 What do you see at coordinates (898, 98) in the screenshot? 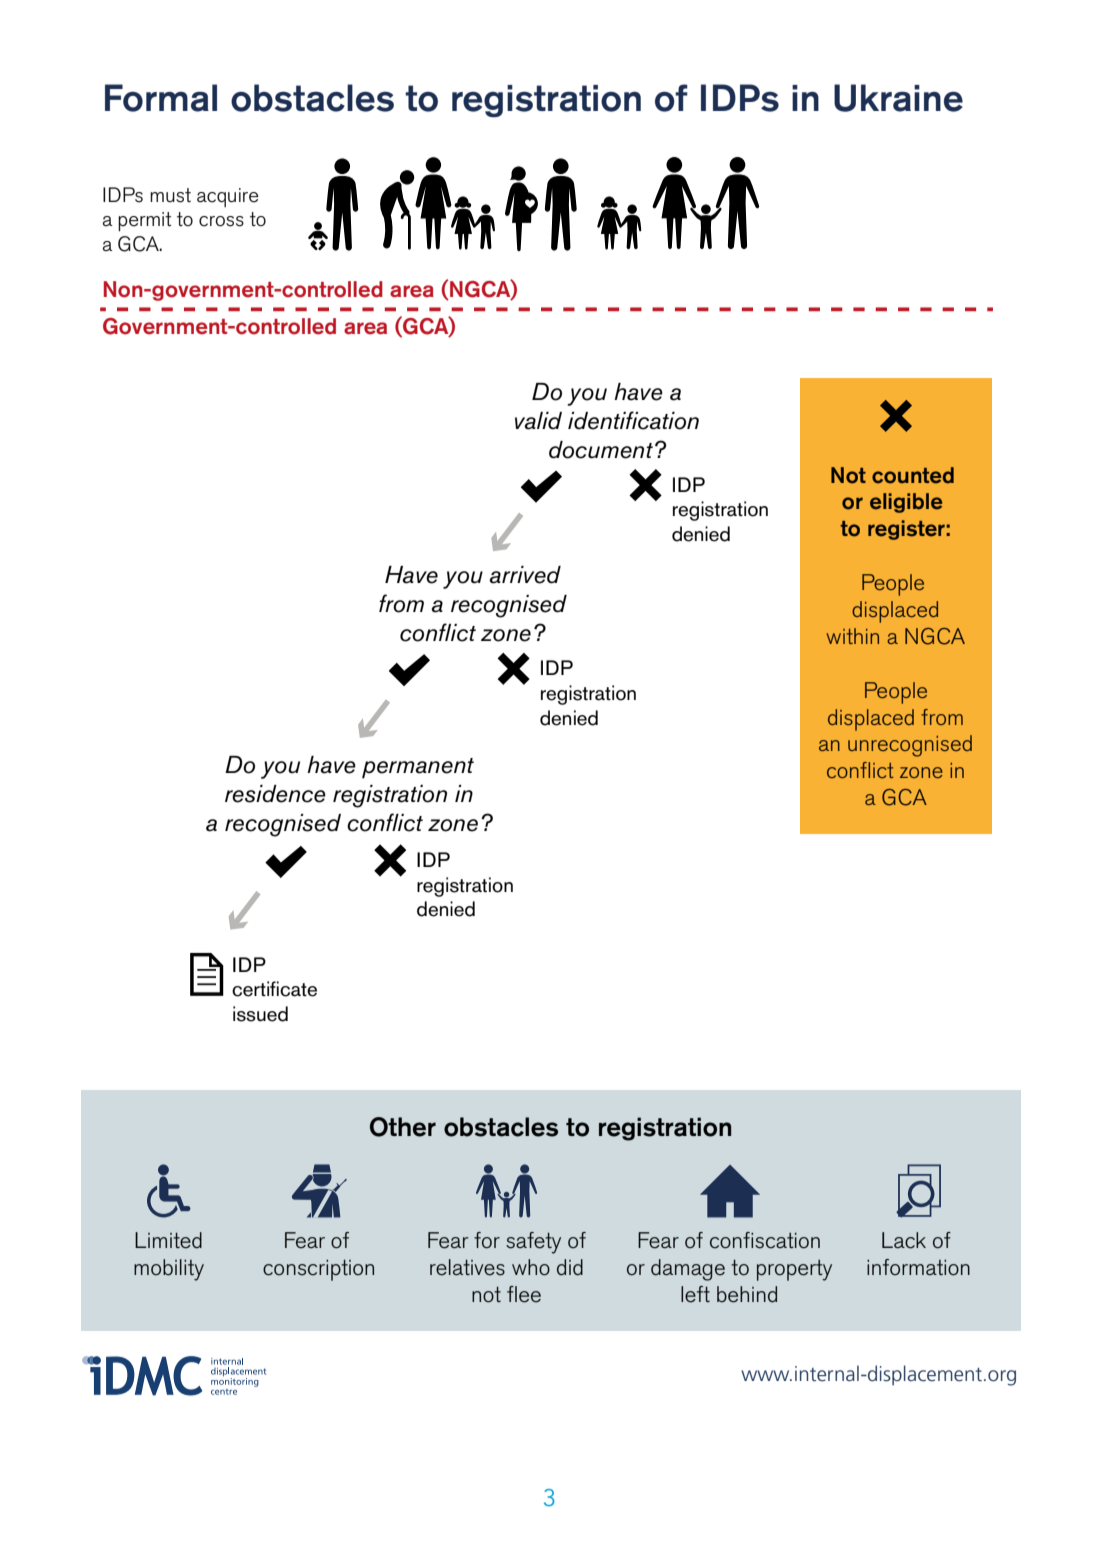
I see `Ukraine` at bounding box center [898, 98].
